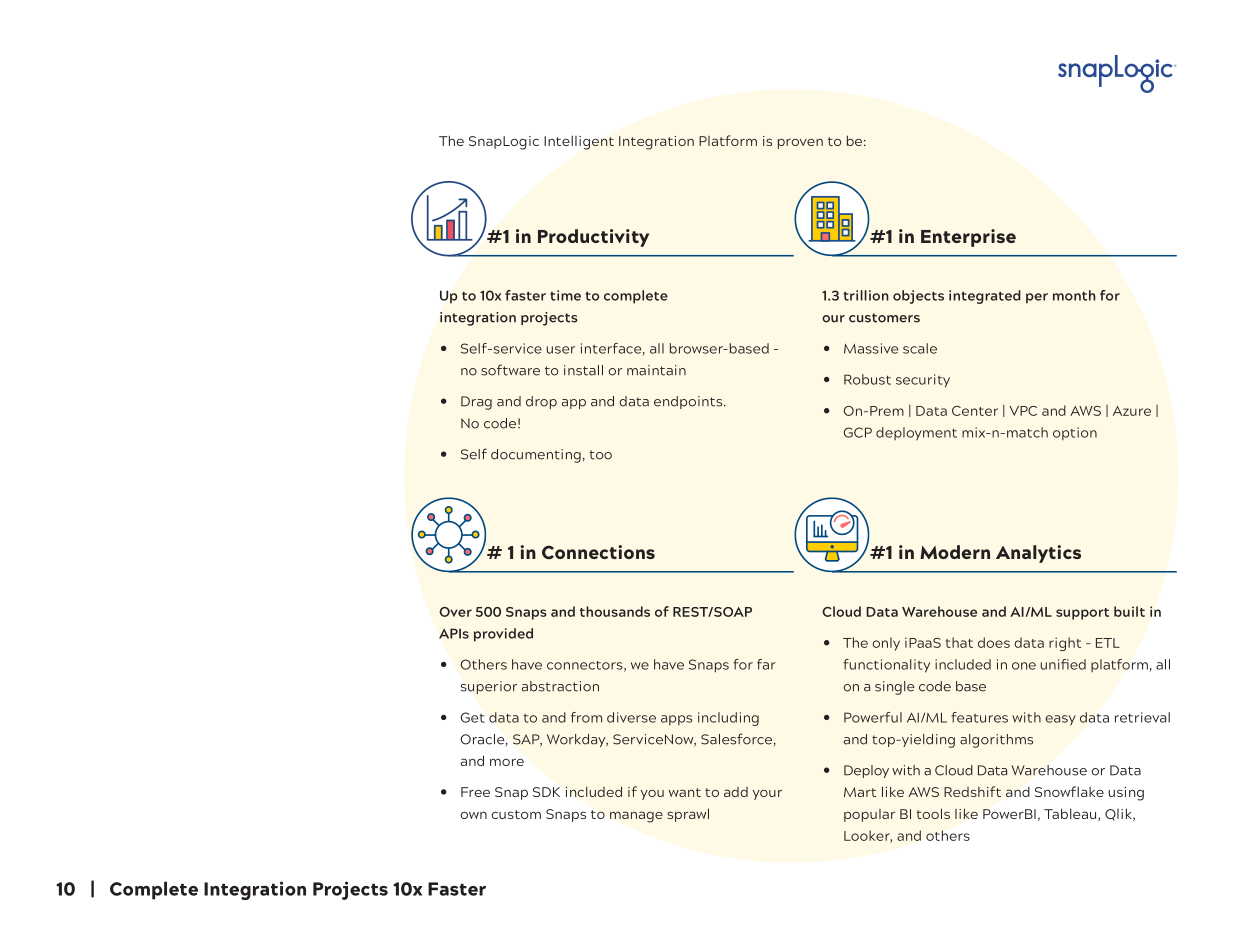  What do you see at coordinates (546, 792) in the screenshot?
I see `SDK` at bounding box center [546, 792].
